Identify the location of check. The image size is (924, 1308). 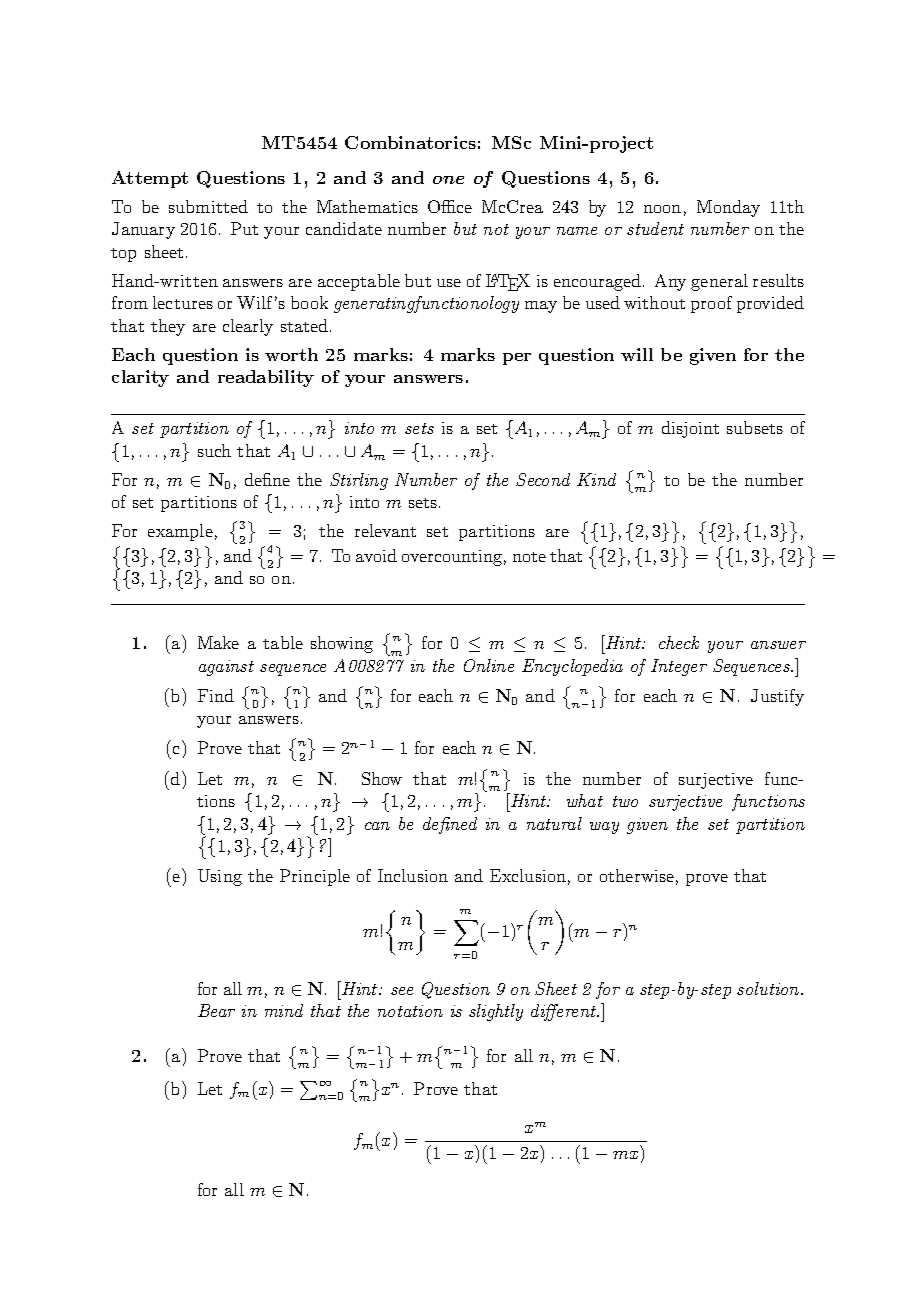
(679, 642).
